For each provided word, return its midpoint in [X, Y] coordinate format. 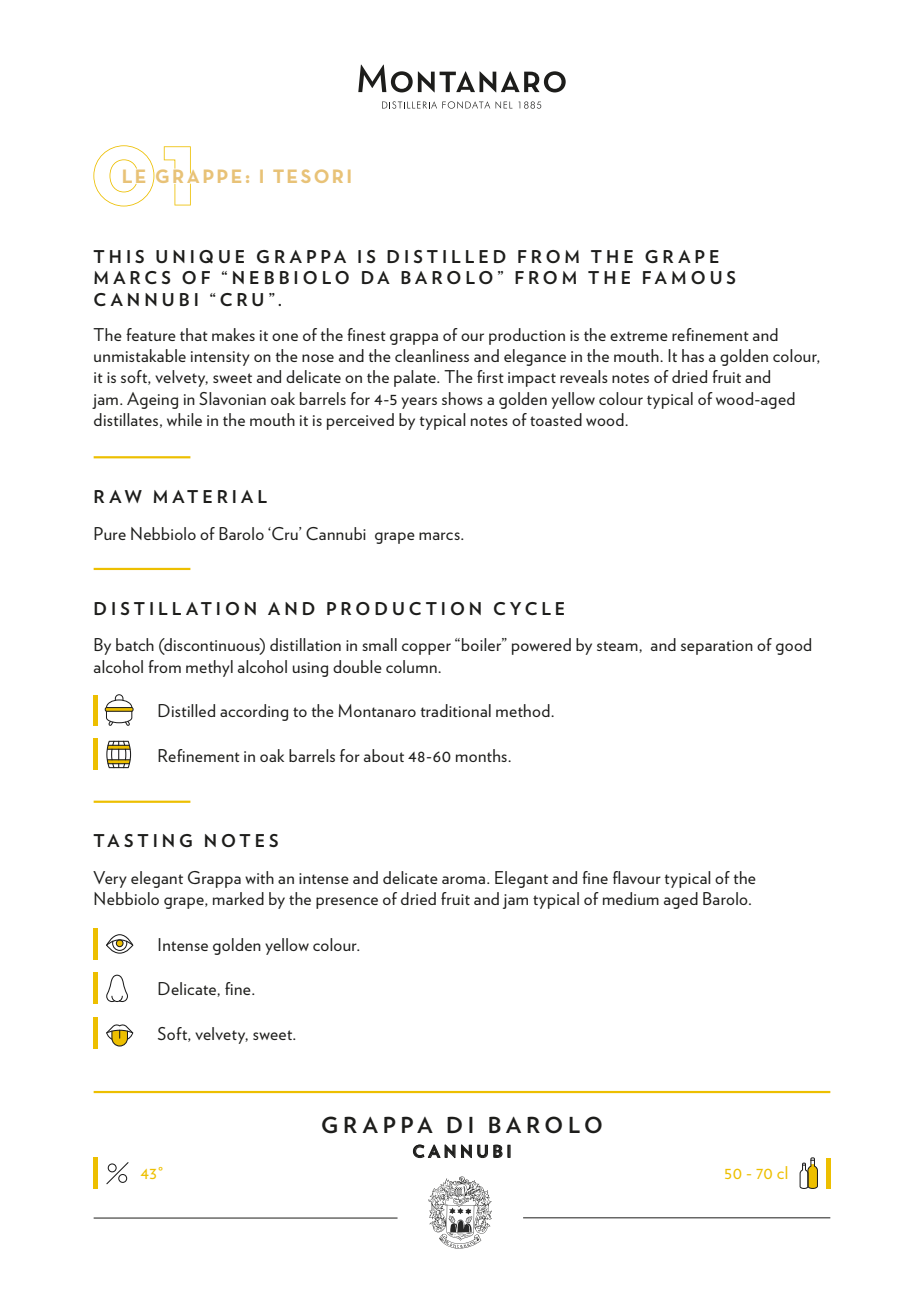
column [412, 666]
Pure [110, 533]
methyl [209, 668]
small [379, 644]
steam [618, 647]
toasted [556, 419]
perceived [360, 421]
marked [238, 898]
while [184, 419]
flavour [637, 877]
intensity [220, 358]
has [693, 355]
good [793, 646]
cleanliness [432, 355]
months [482, 755]
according [254, 712]
